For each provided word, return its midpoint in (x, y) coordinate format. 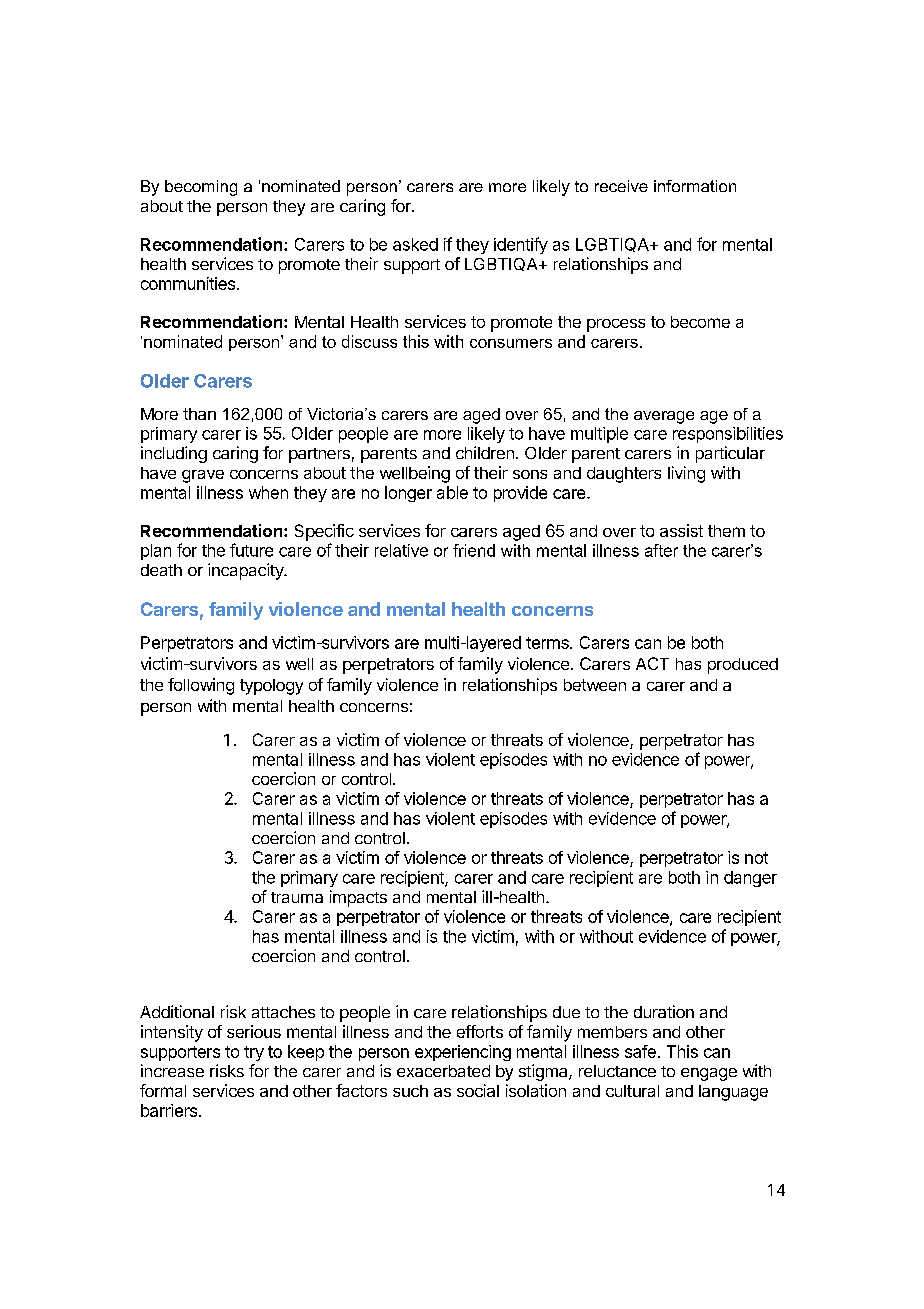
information (695, 186)
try (254, 1053)
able (452, 492)
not (756, 858)
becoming (201, 188)
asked (415, 244)
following (201, 686)
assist (681, 530)
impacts (358, 898)
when (268, 492)
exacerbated (443, 1071)
